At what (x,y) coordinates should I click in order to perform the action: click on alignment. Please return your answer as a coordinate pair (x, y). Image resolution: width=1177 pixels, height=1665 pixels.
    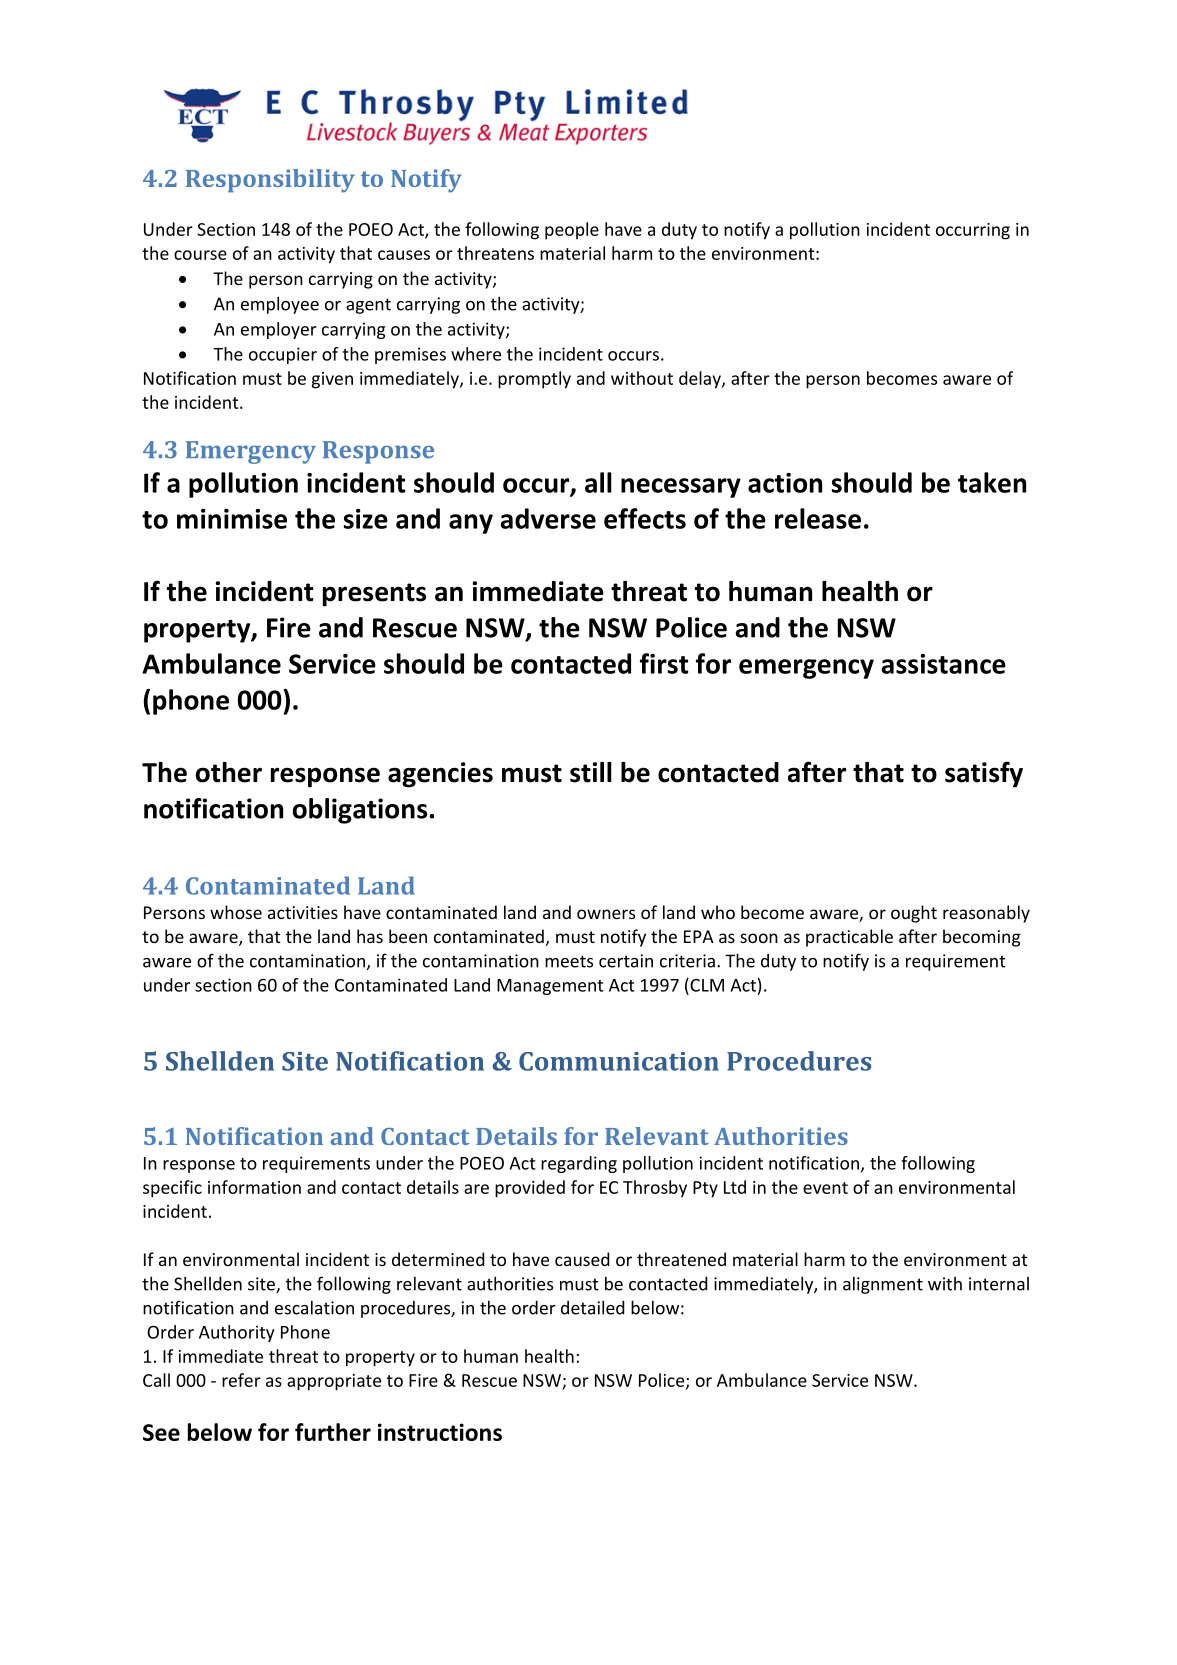
    Looking at the image, I should click on (883, 1285).
